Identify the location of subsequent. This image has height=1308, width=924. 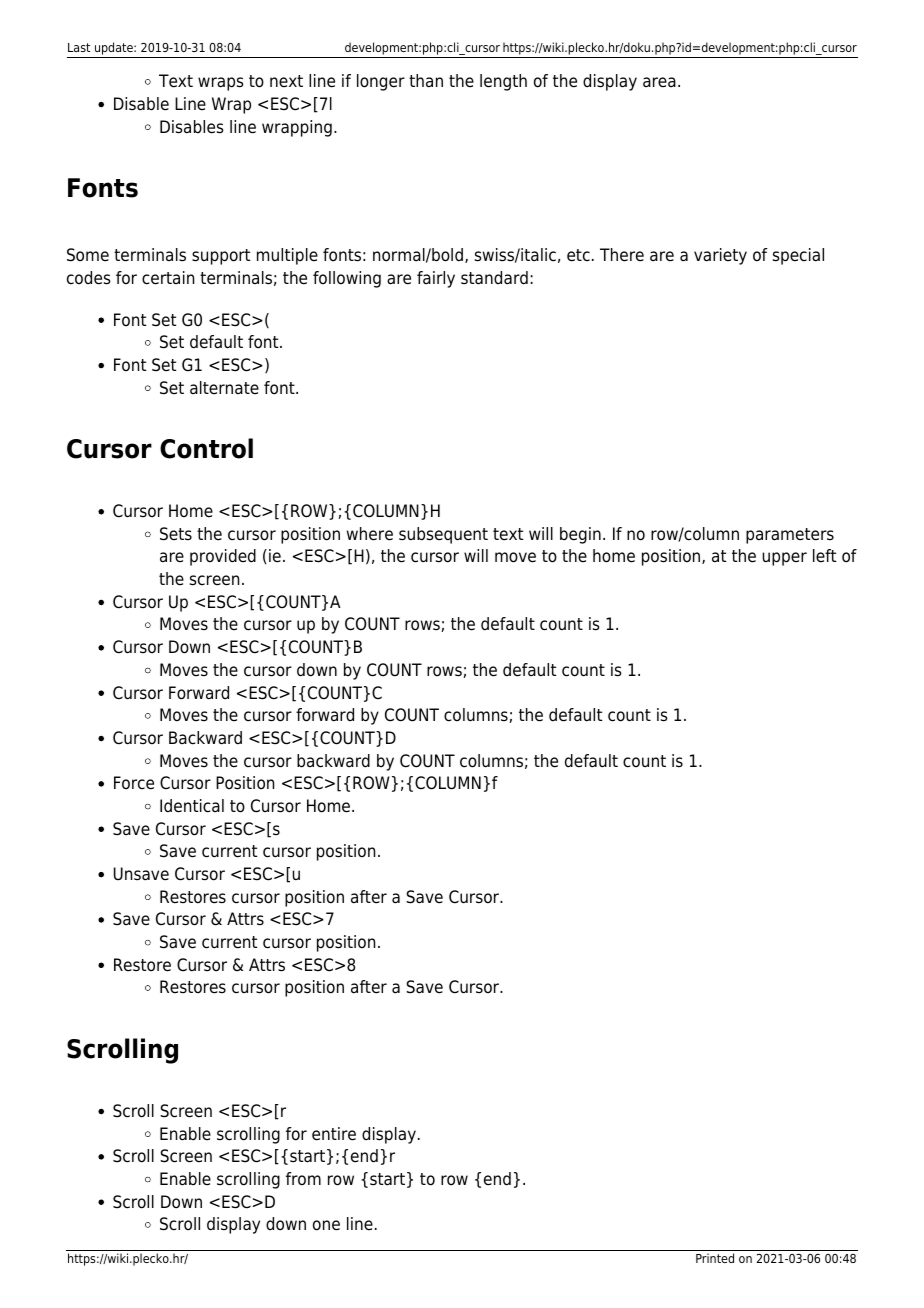
(443, 535).
